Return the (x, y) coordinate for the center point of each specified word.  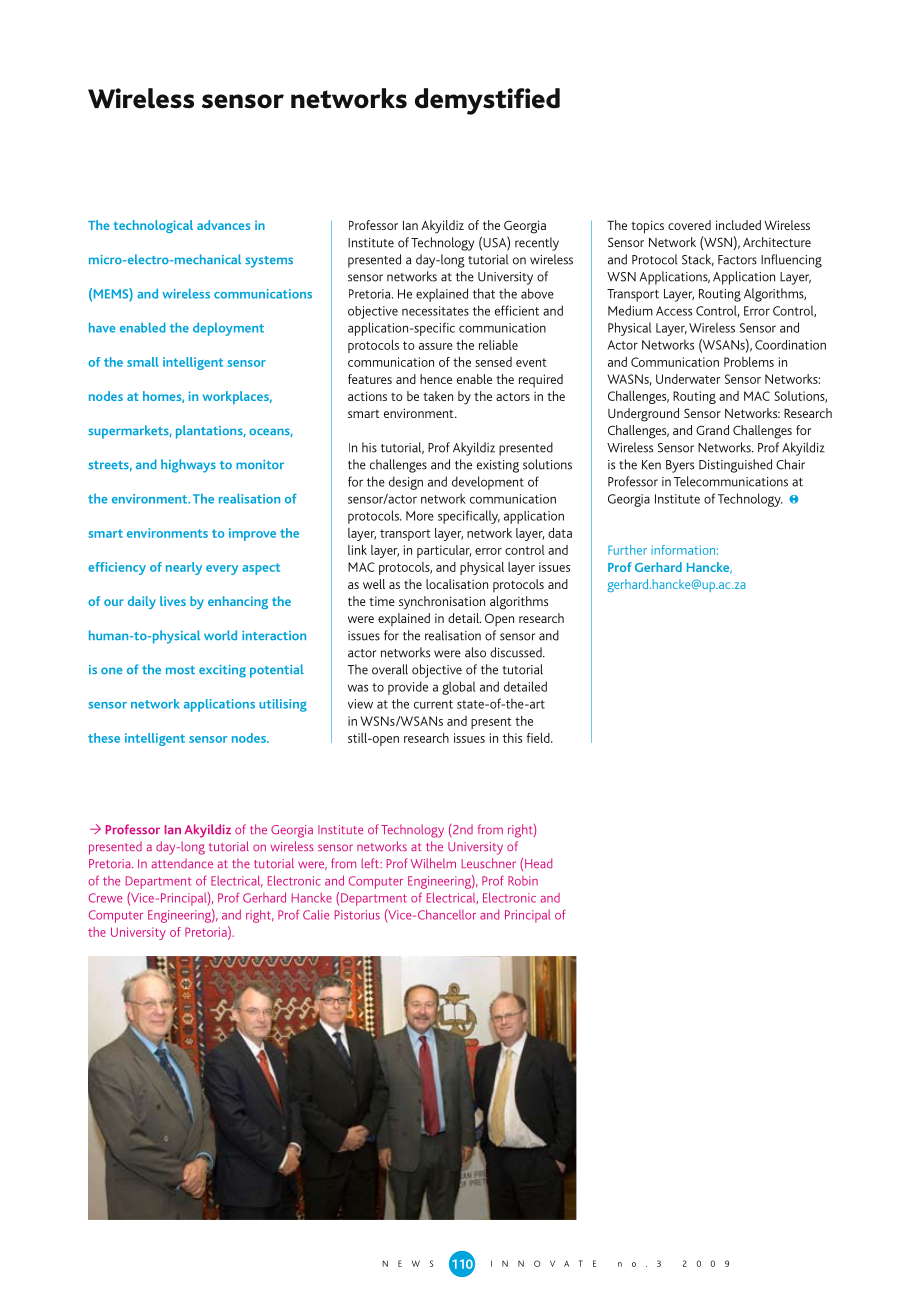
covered (689, 225)
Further (627, 550)
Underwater (688, 379)
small (142, 362)
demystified (487, 101)
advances (223, 225)
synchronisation (442, 603)
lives (173, 601)
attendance (182, 863)
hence (436, 379)
